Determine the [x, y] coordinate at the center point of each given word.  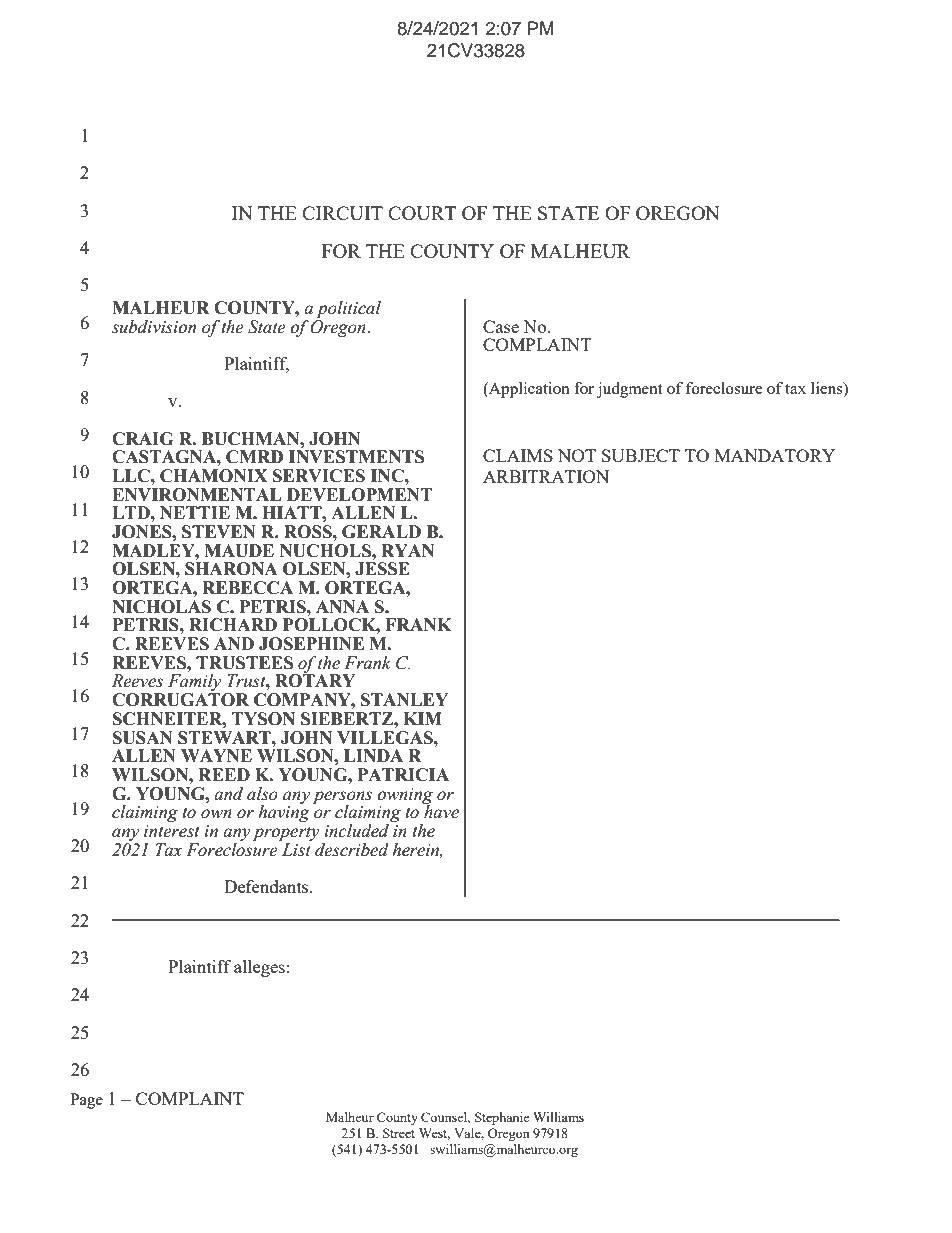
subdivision [154, 327]
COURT [422, 213]
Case [501, 326]
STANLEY [404, 700]
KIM [422, 718]
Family [194, 684]
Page [86, 1101]
